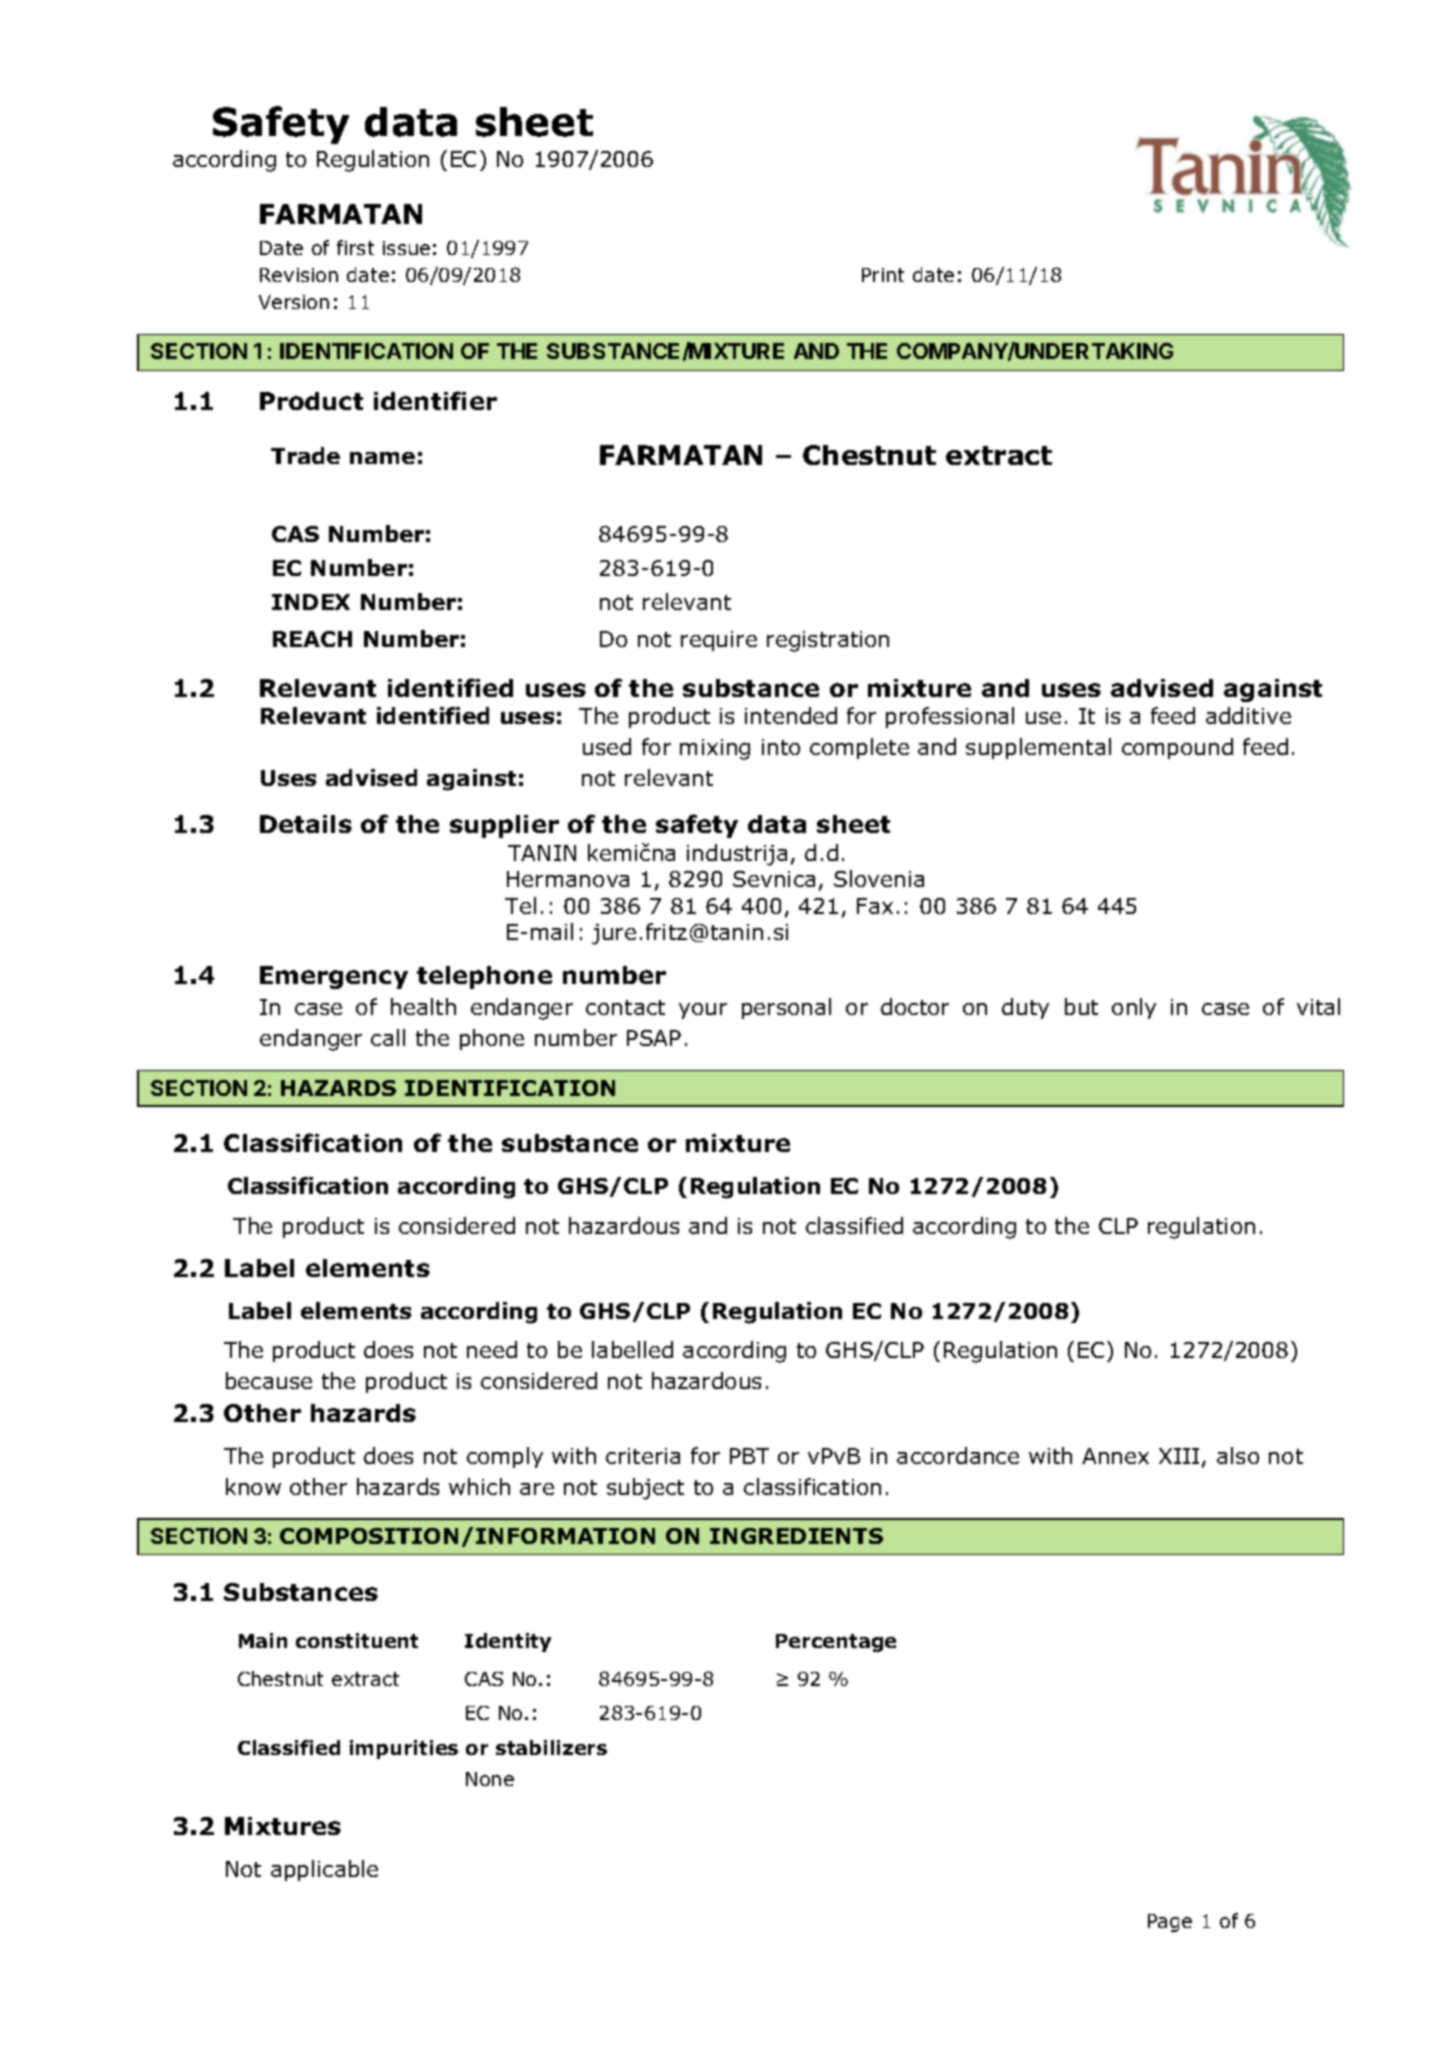 The height and width of the document is (2046, 1446). What do you see at coordinates (1134, 1008) in the document?
I see `only` at bounding box center [1134, 1008].
